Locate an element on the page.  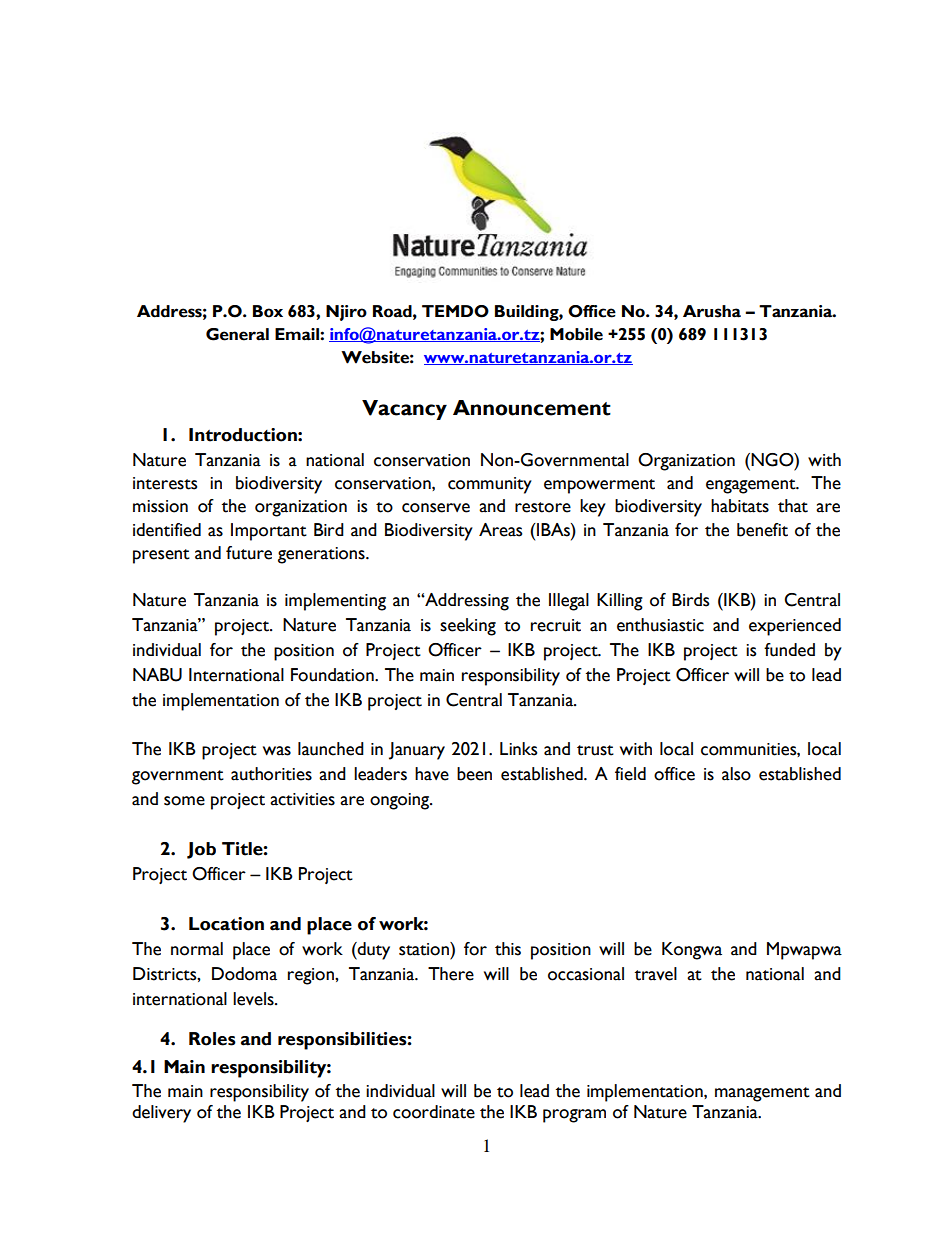
habitats is located at coordinates (740, 506).
